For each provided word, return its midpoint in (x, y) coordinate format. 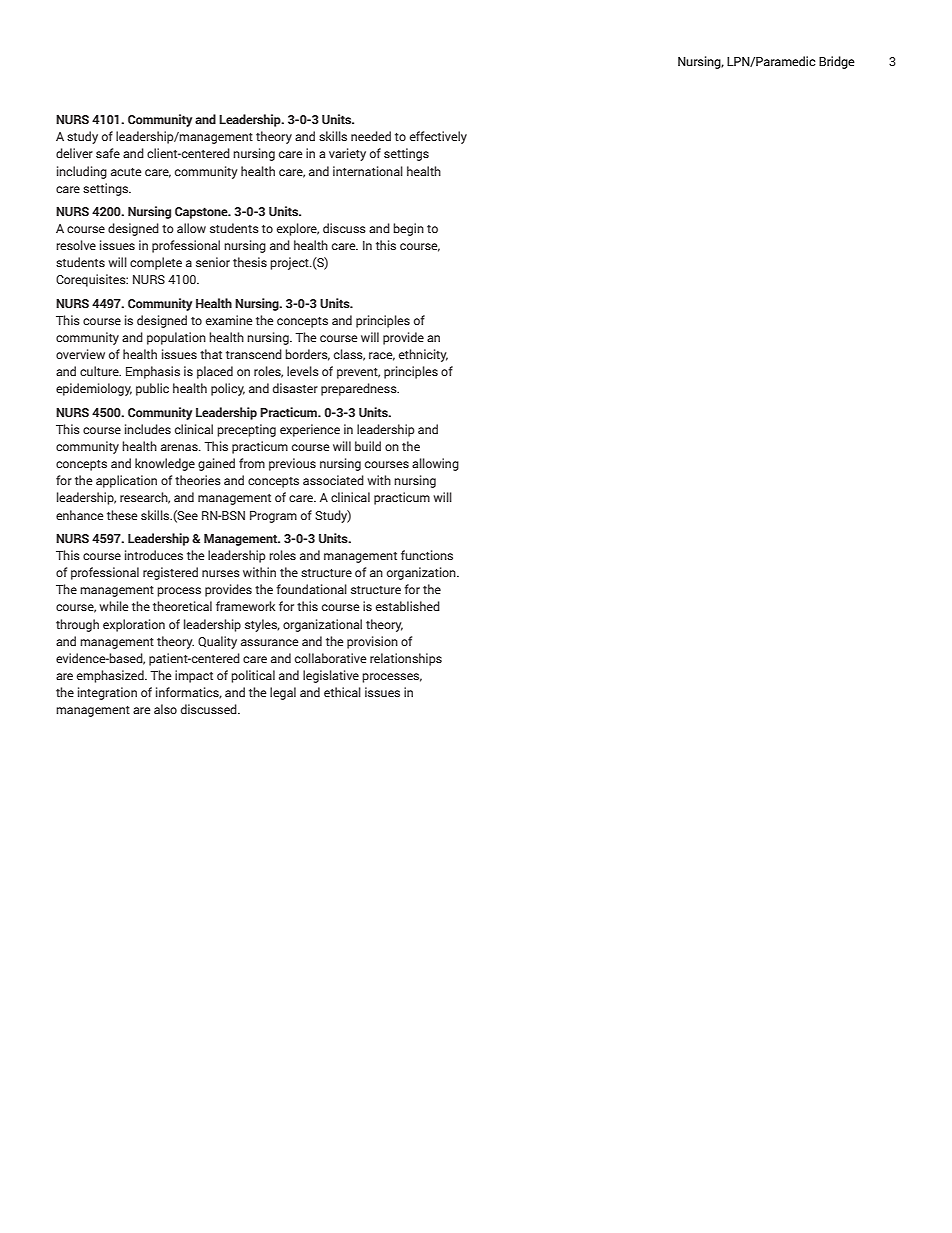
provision (372, 642)
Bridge (837, 62)
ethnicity (423, 355)
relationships (406, 659)
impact (194, 676)
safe (108, 153)
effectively (438, 137)
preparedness (360, 389)
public (152, 389)
